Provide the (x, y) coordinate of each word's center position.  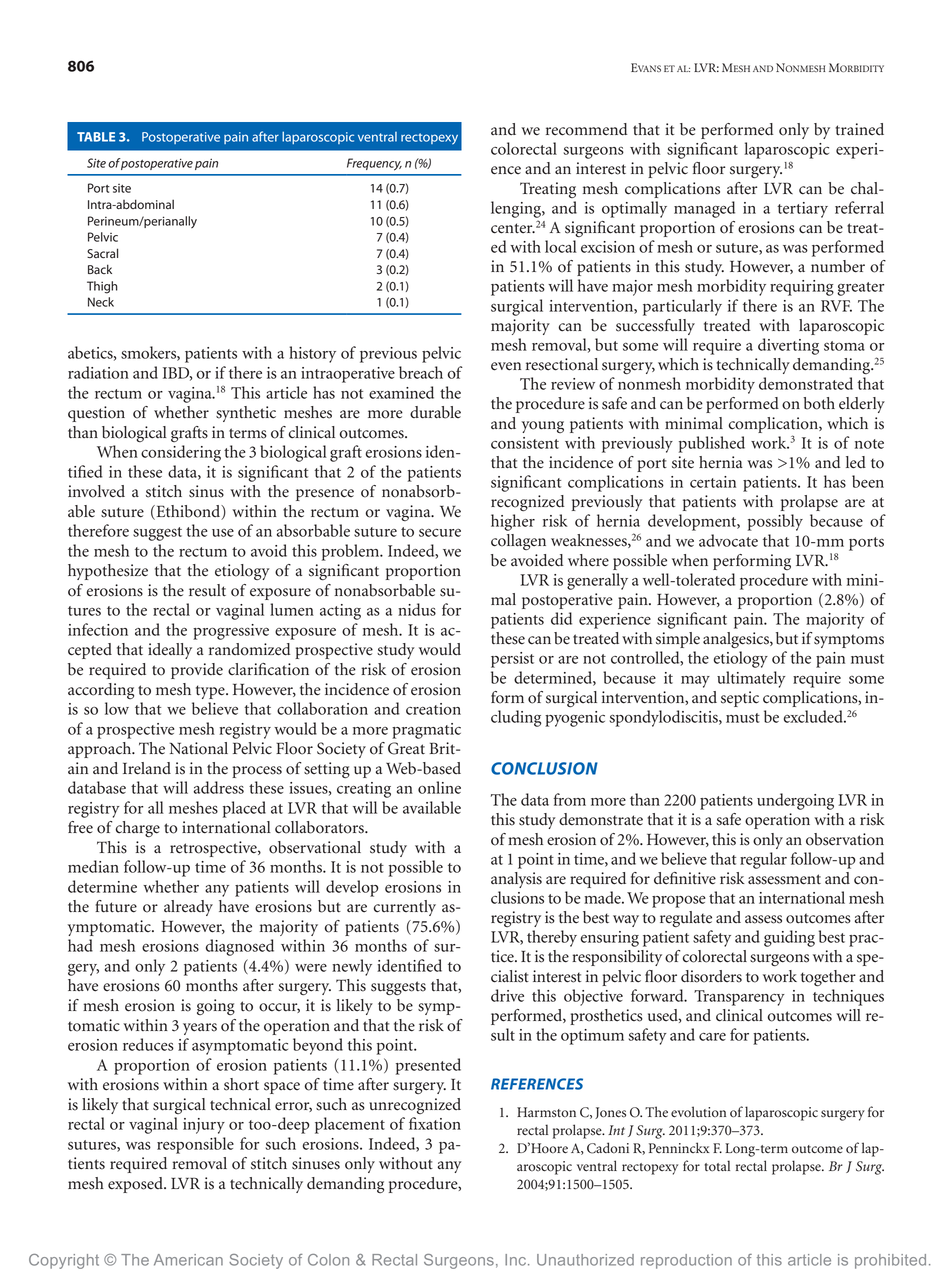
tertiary (802, 210)
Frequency (374, 164)
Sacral (102, 253)
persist (512, 660)
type (211, 692)
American (188, 1260)
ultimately (751, 679)
